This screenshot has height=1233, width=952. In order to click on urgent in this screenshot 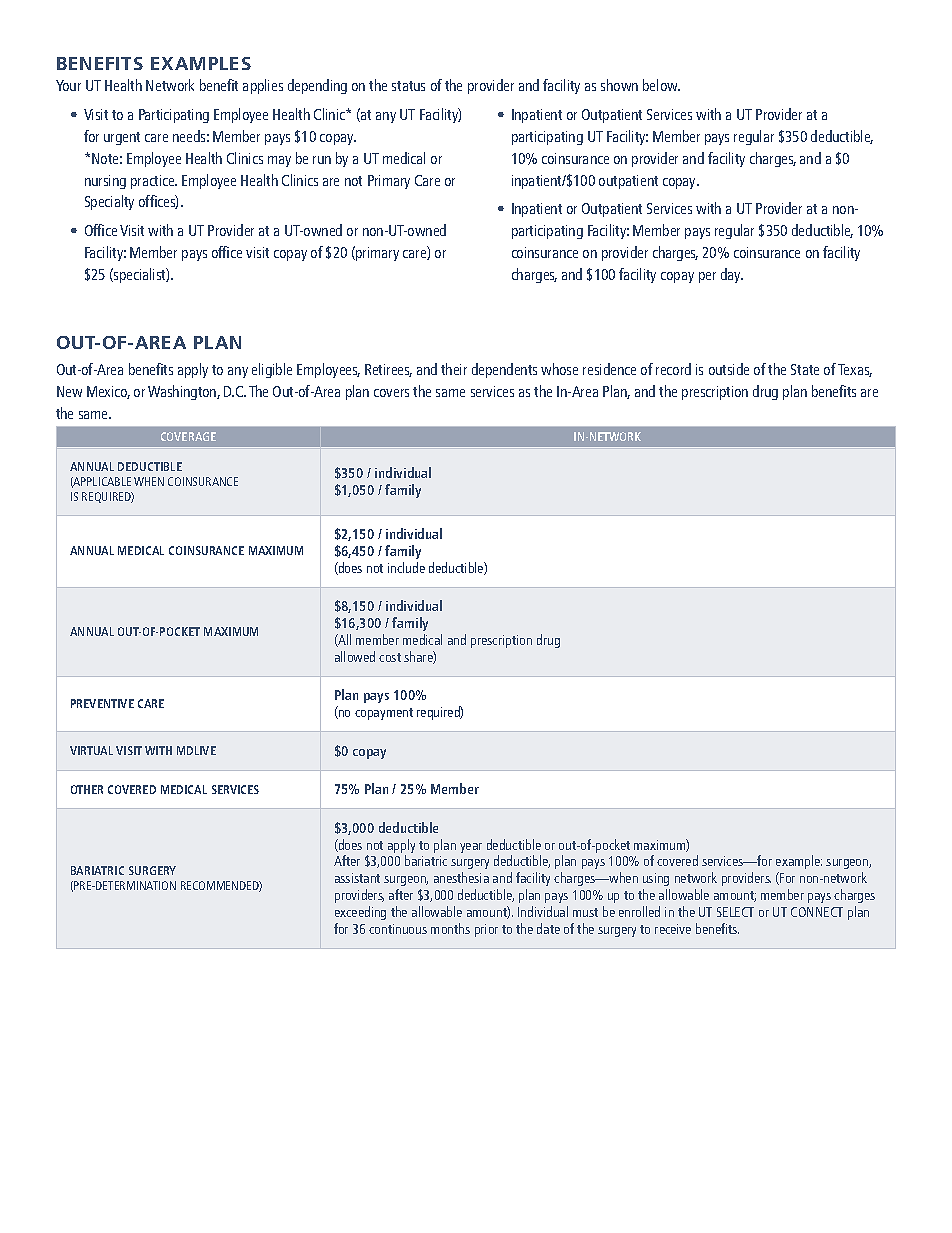, I will do `click(122, 138)`.
